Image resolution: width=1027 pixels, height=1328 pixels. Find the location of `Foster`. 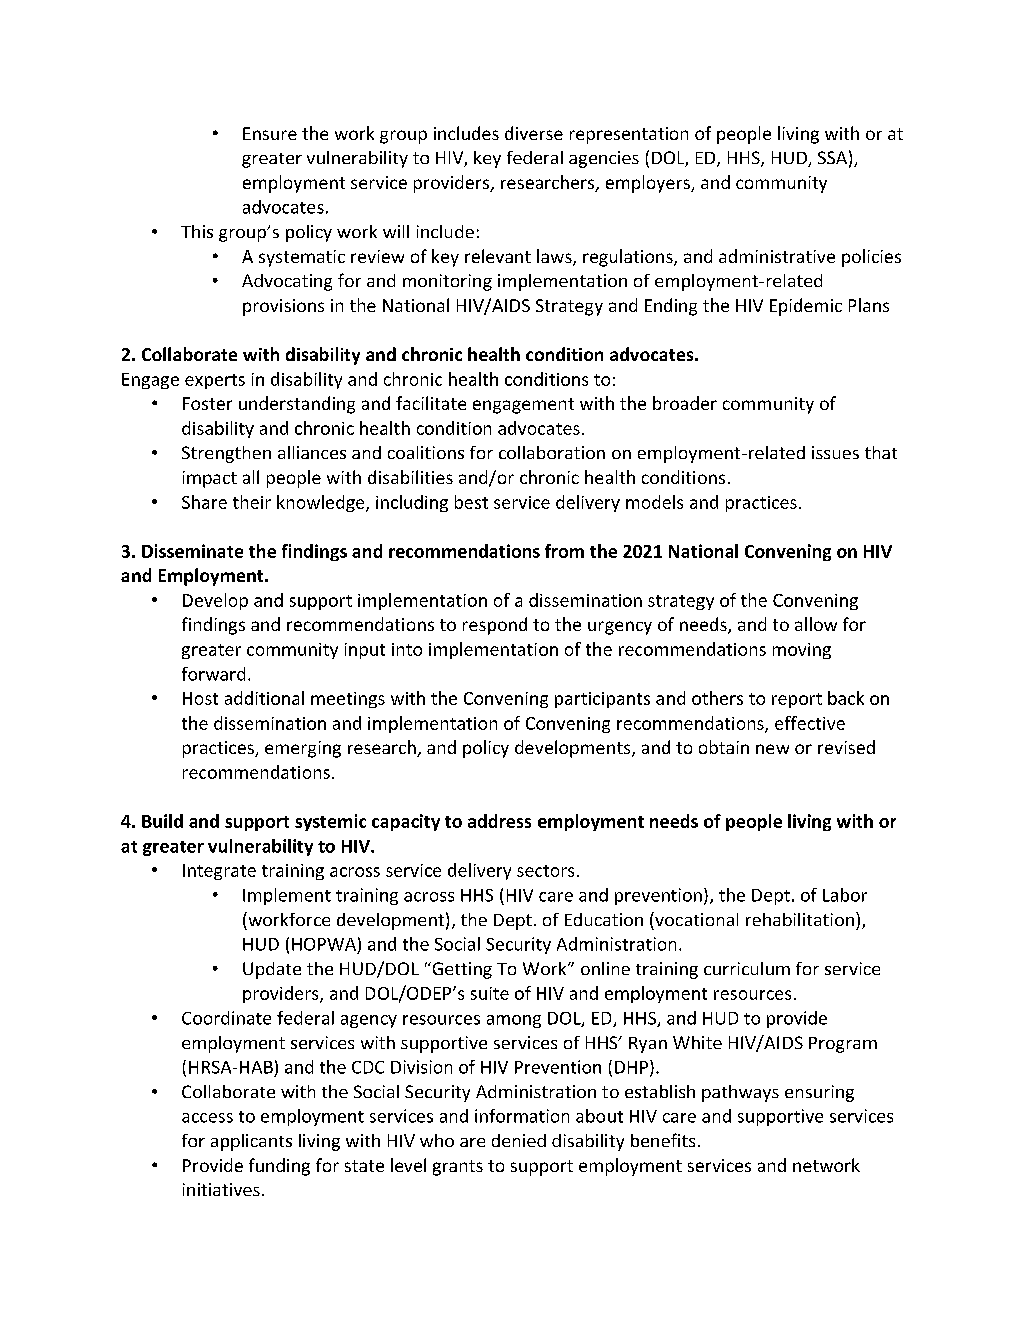

Foster is located at coordinates (207, 403).
